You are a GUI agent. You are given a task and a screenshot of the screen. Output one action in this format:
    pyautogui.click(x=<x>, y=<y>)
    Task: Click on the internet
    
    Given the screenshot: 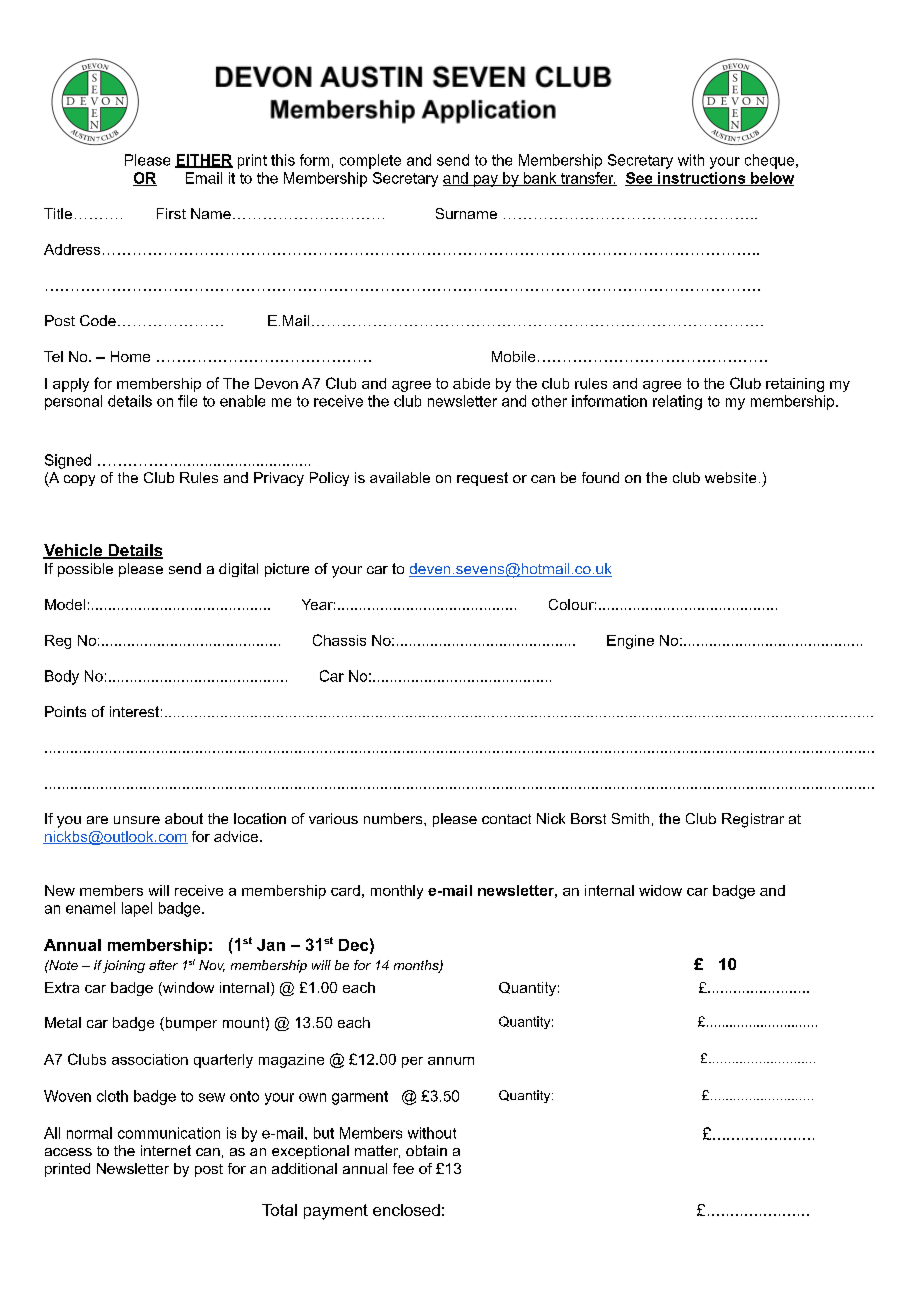 What is the action you would take?
    pyautogui.click(x=166, y=1150)
